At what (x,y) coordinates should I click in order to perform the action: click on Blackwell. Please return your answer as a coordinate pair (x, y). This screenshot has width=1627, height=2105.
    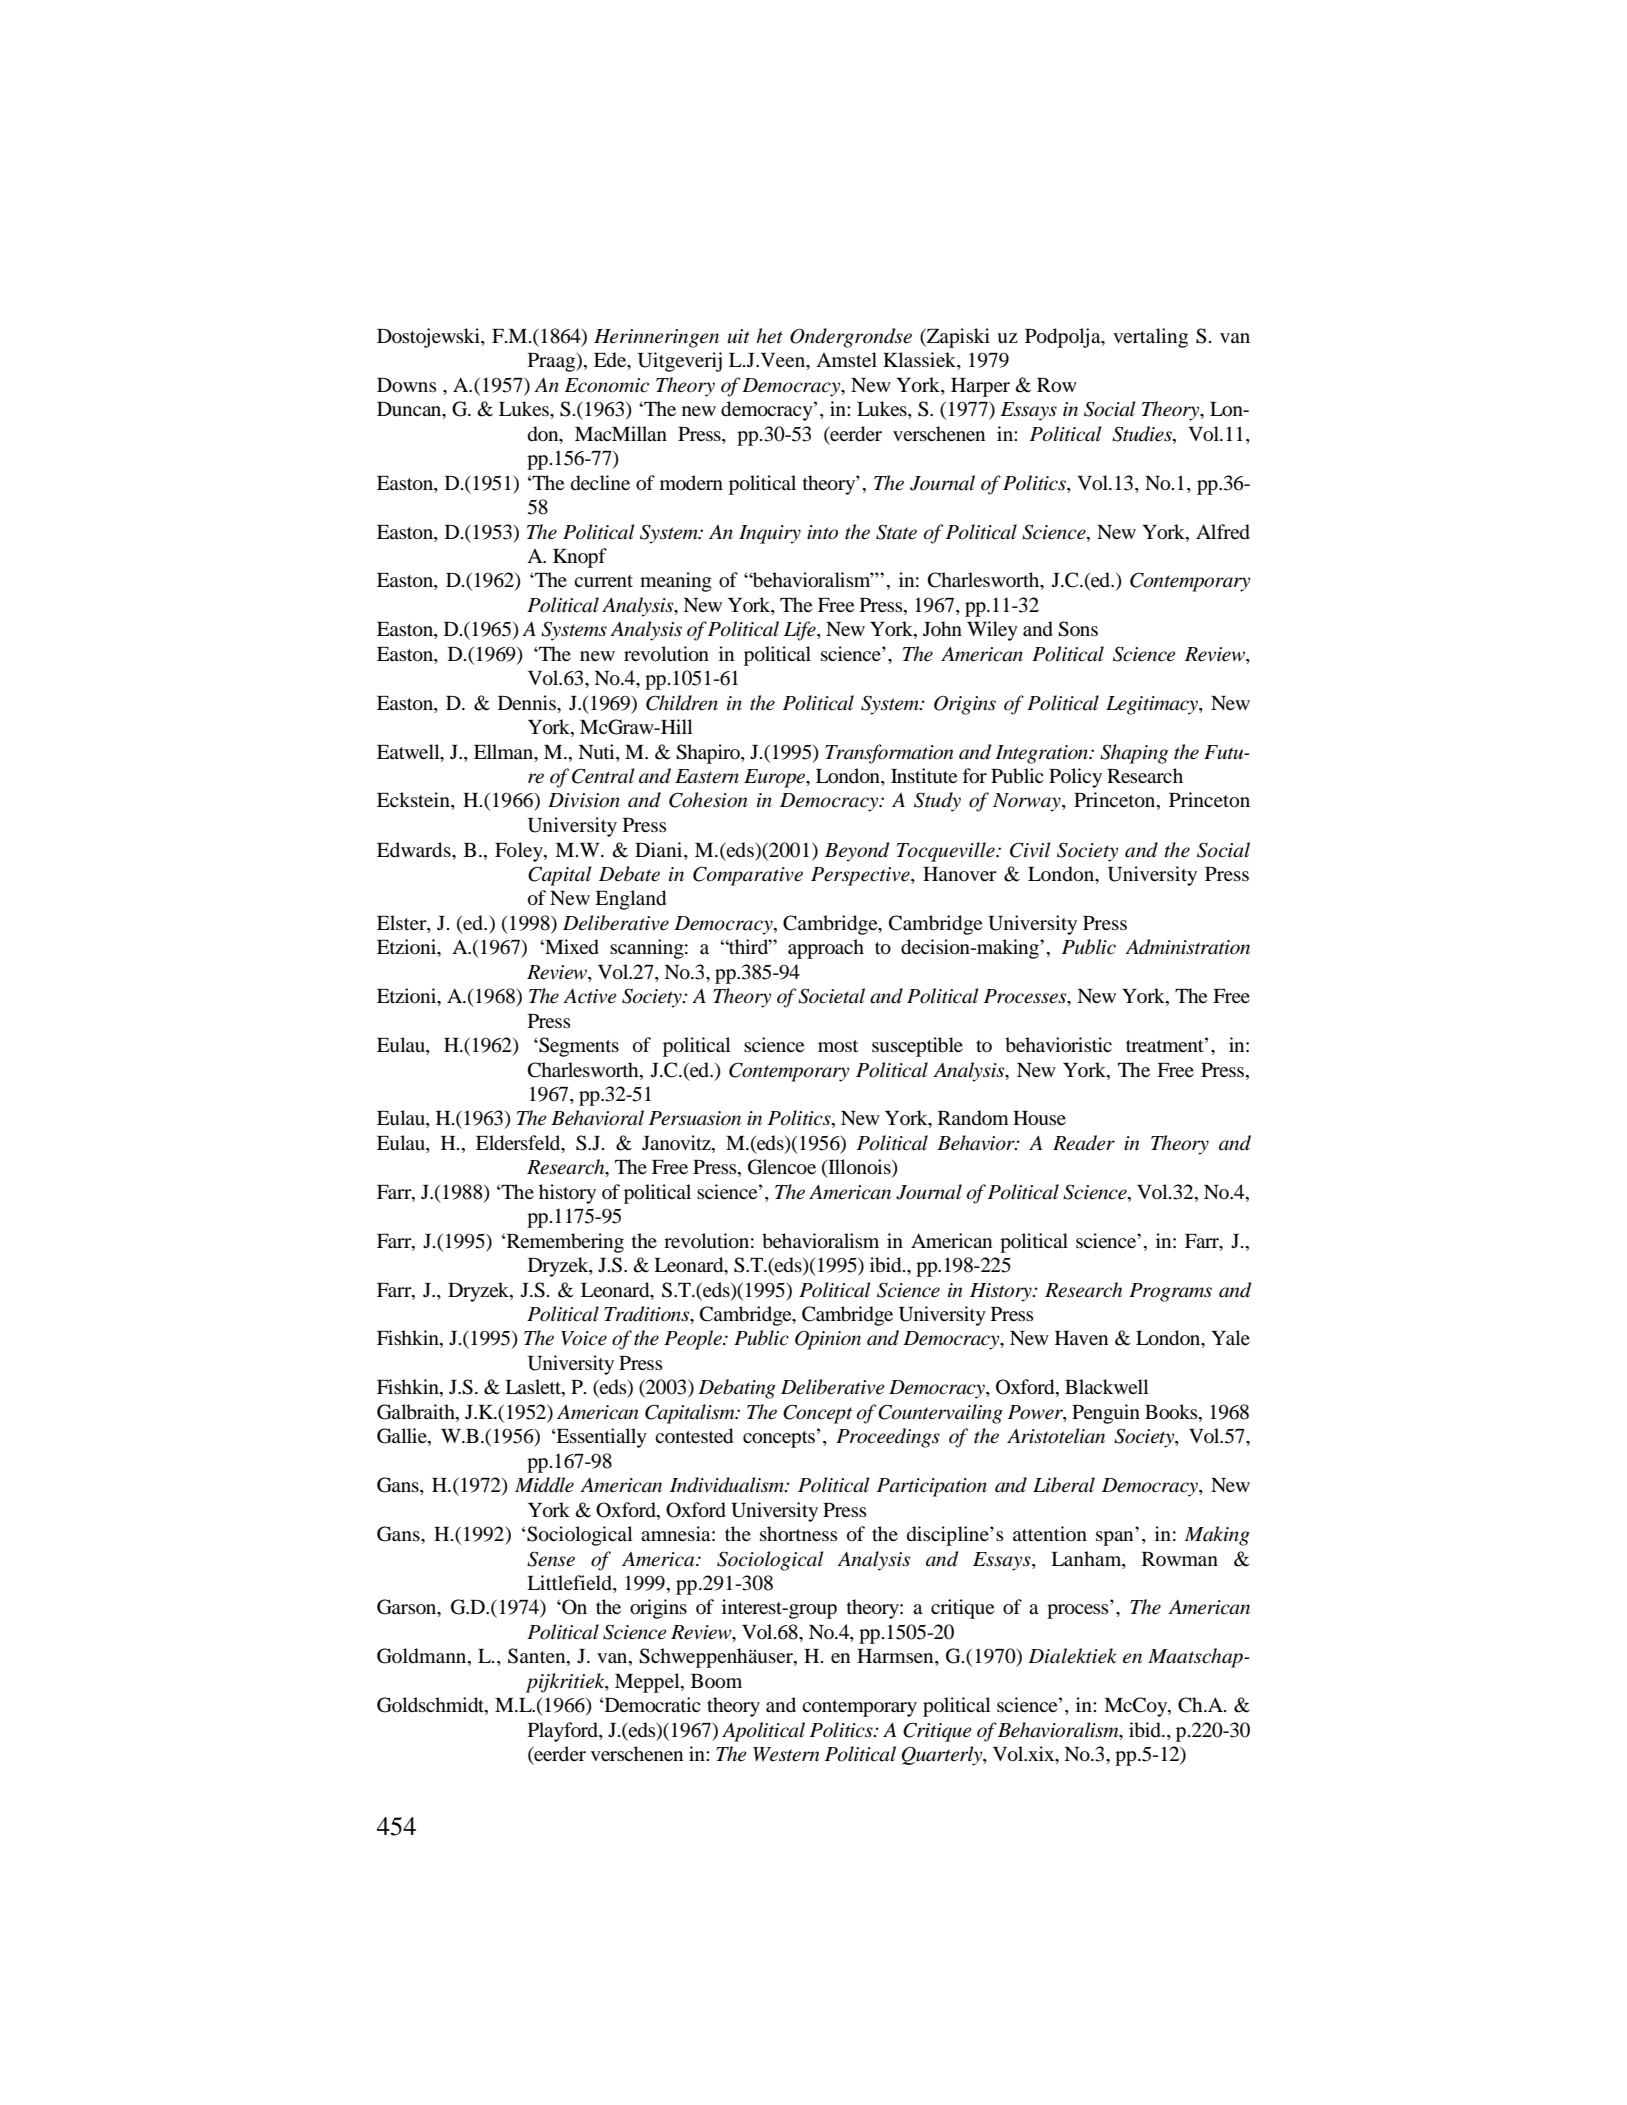
    Looking at the image, I should click on (1107, 1386).
